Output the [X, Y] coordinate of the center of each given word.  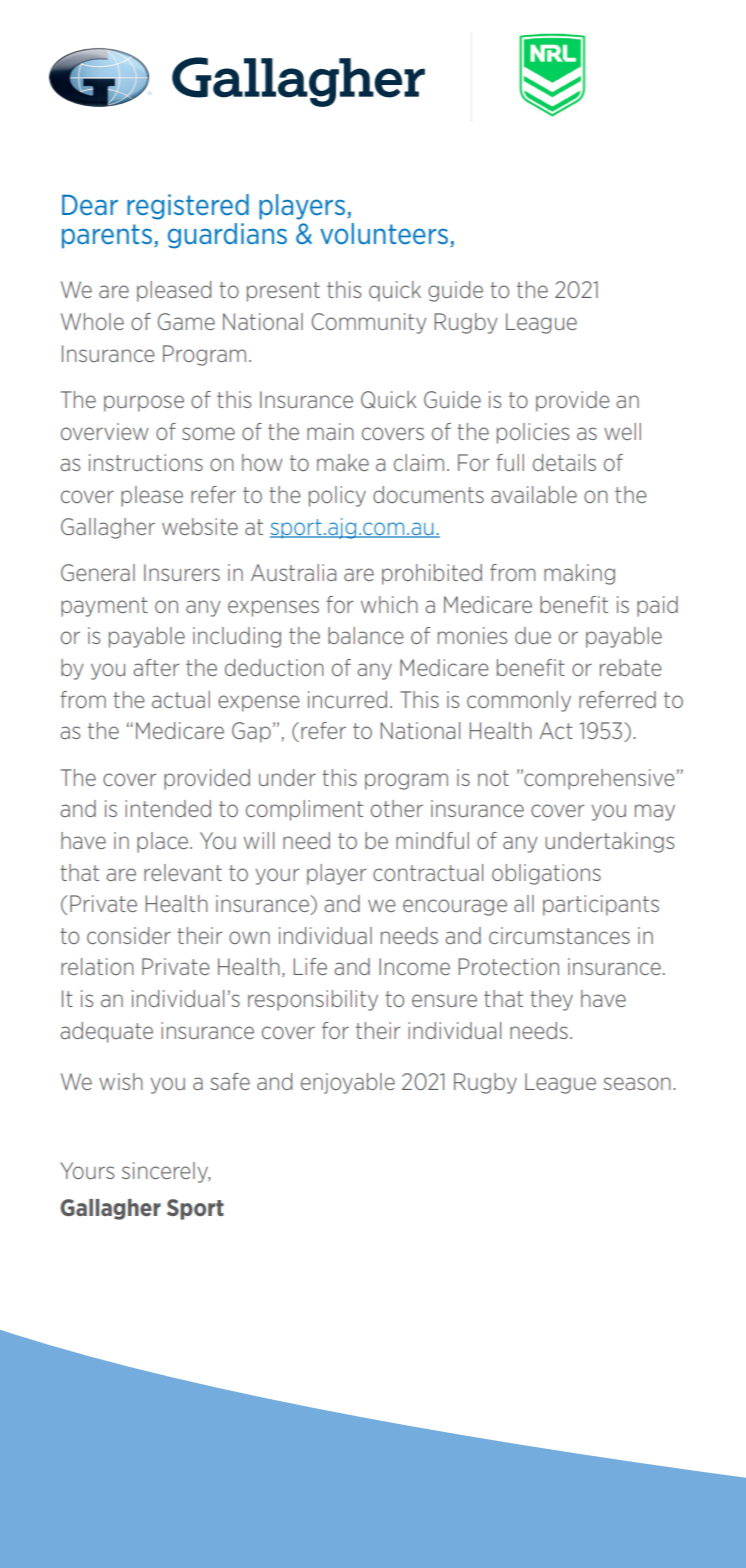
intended [168, 808]
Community [369, 323]
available [534, 494]
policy [337, 496]
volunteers [384, 233]
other [397, 808]
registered [188, 207]
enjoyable [348, 1083]
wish [121, 1081]
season [637, 1083]
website [200, 526]
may [655, 812]
